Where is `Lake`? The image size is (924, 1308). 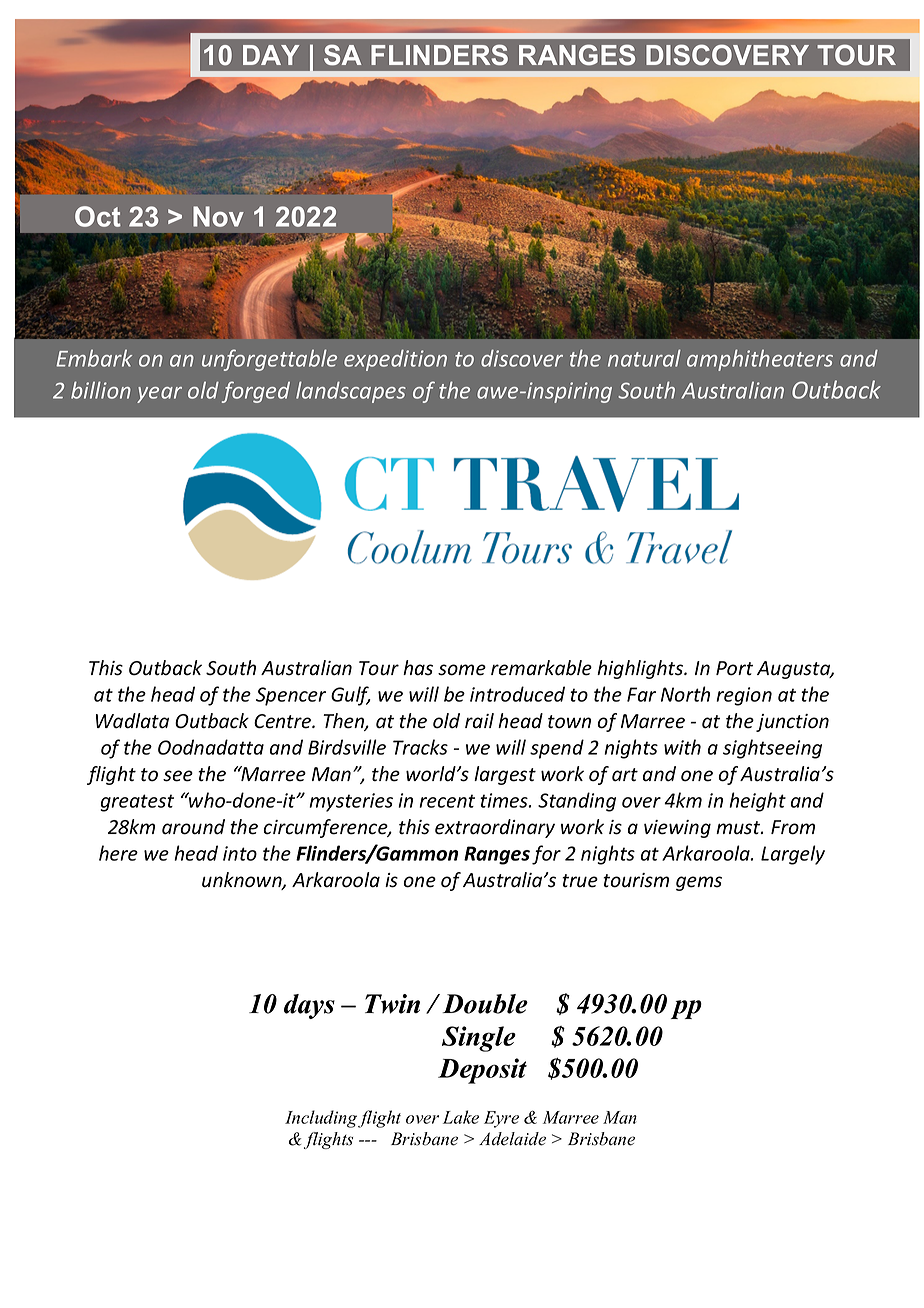
Lake is located at coordinates (461, 1117).
